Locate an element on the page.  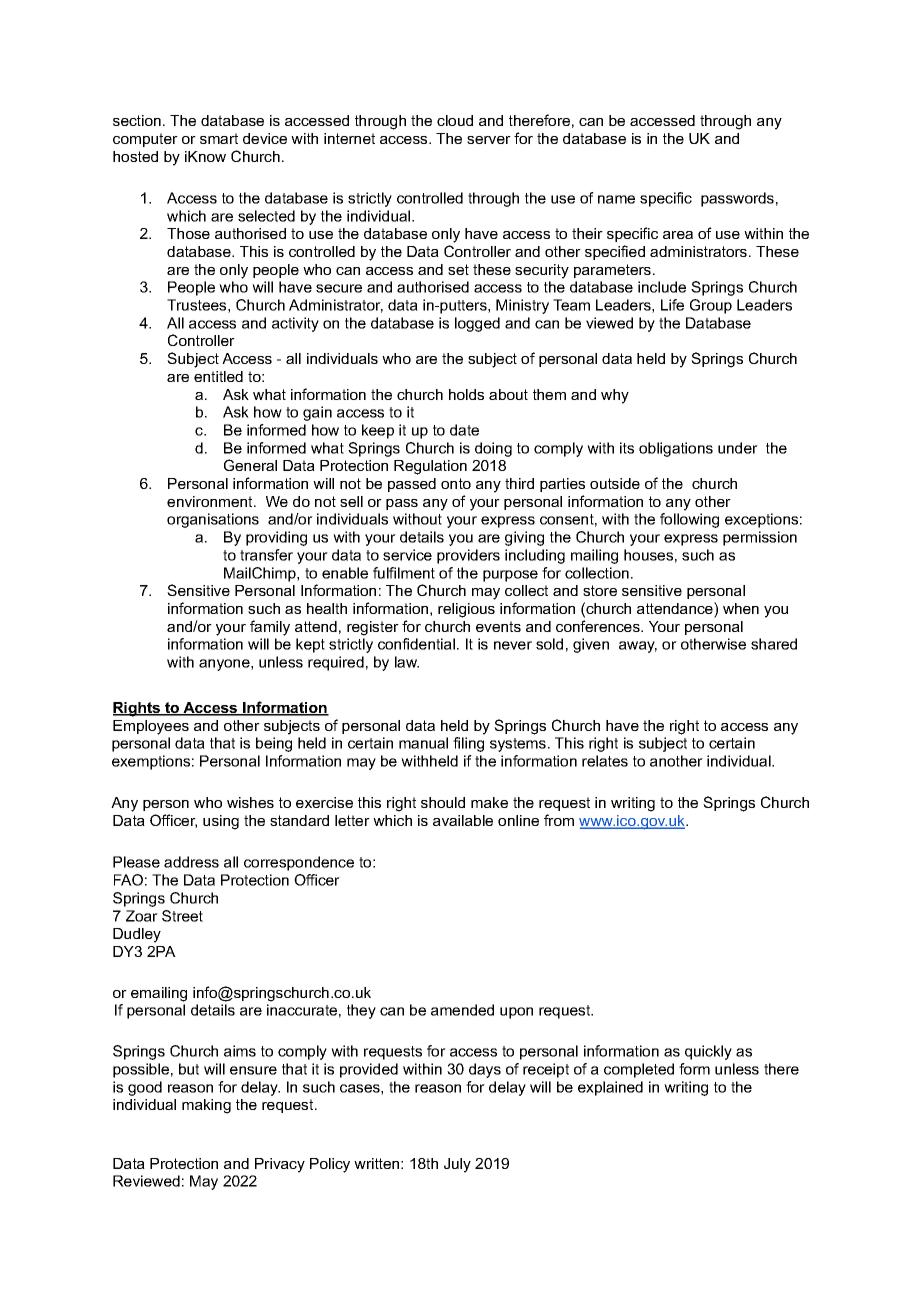
July is located at coordinates (457, 1165).
